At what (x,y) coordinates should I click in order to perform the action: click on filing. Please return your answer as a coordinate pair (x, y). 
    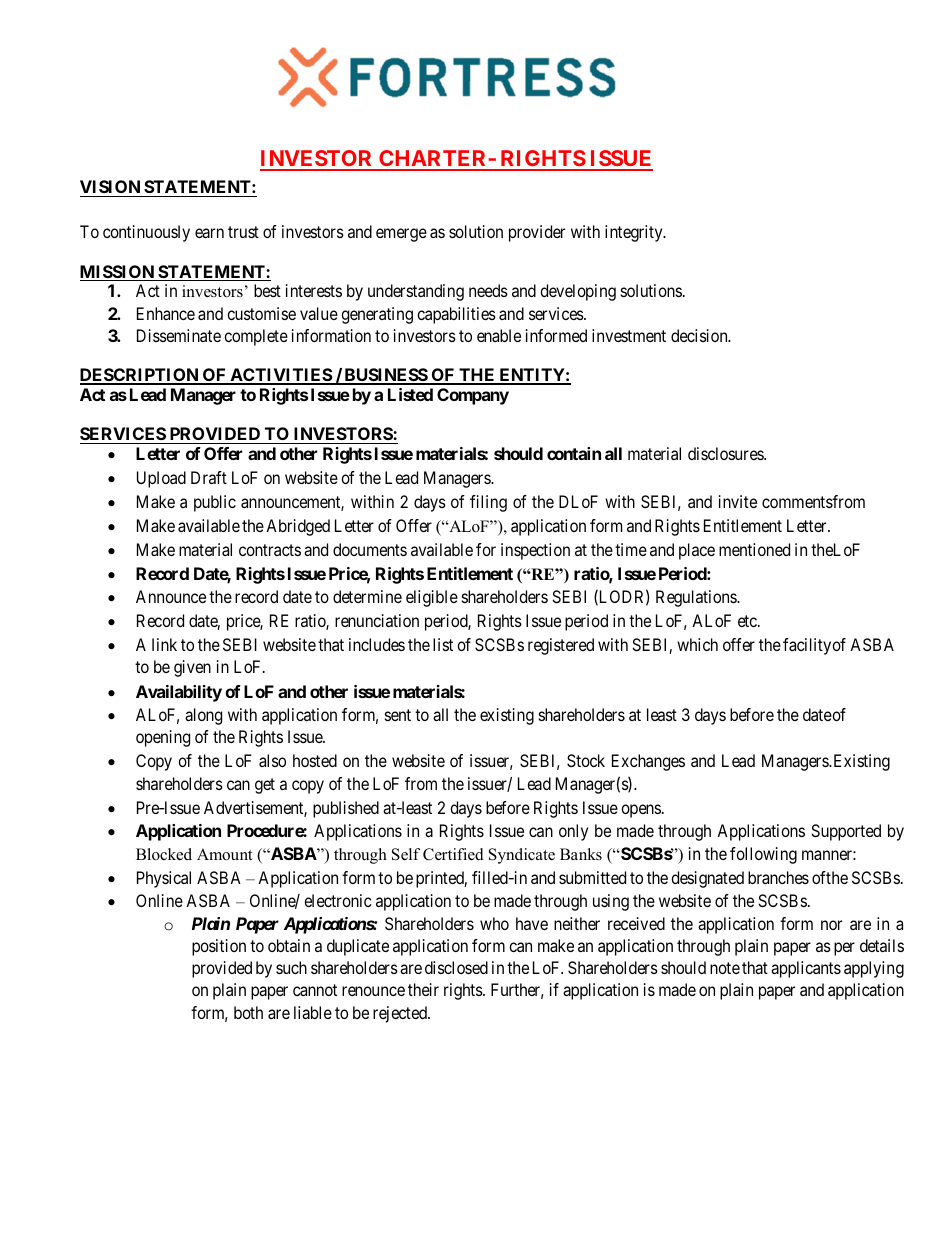
    Looking at the image, I should click on (488, 503).
